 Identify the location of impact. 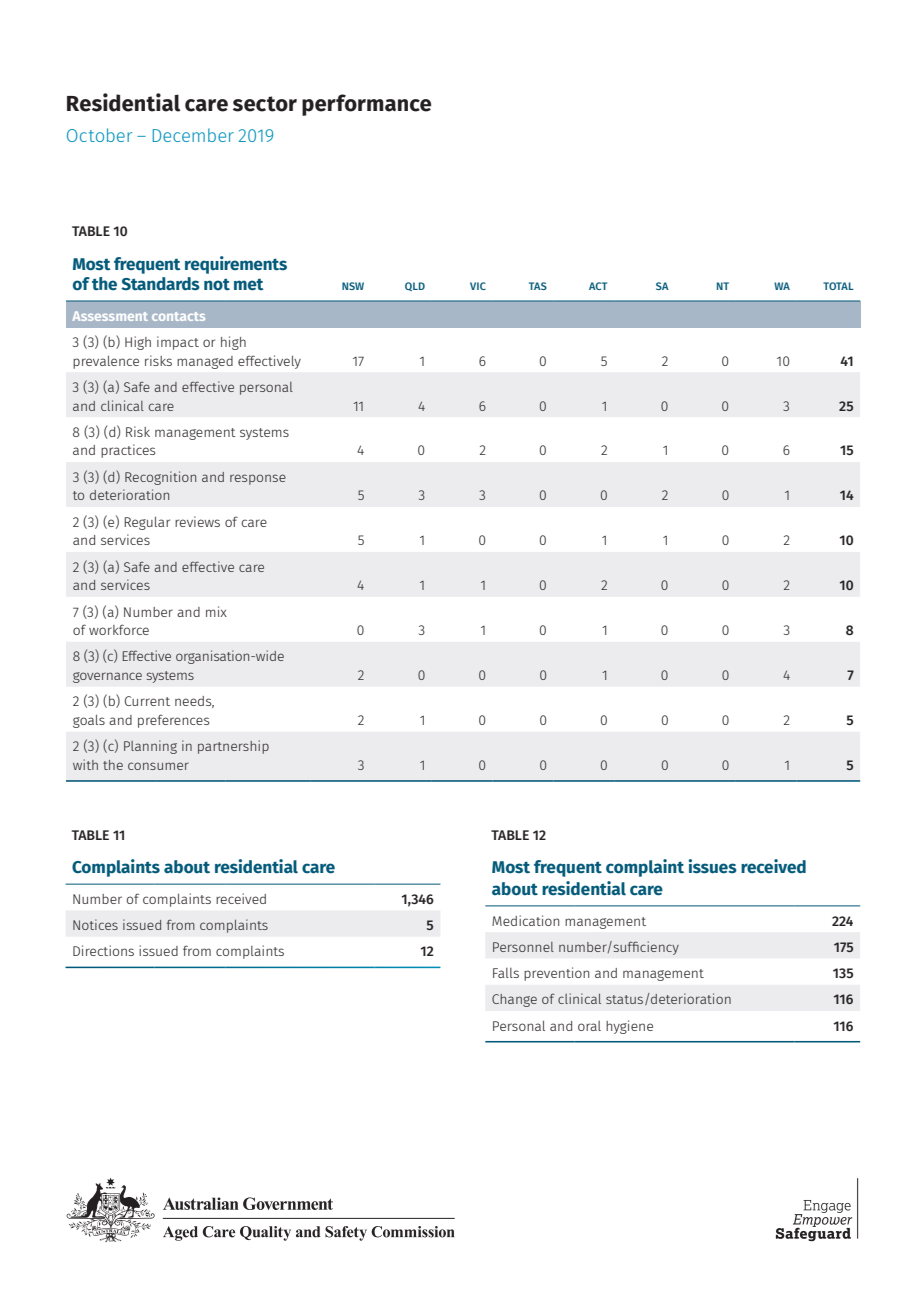
(178, 343).
